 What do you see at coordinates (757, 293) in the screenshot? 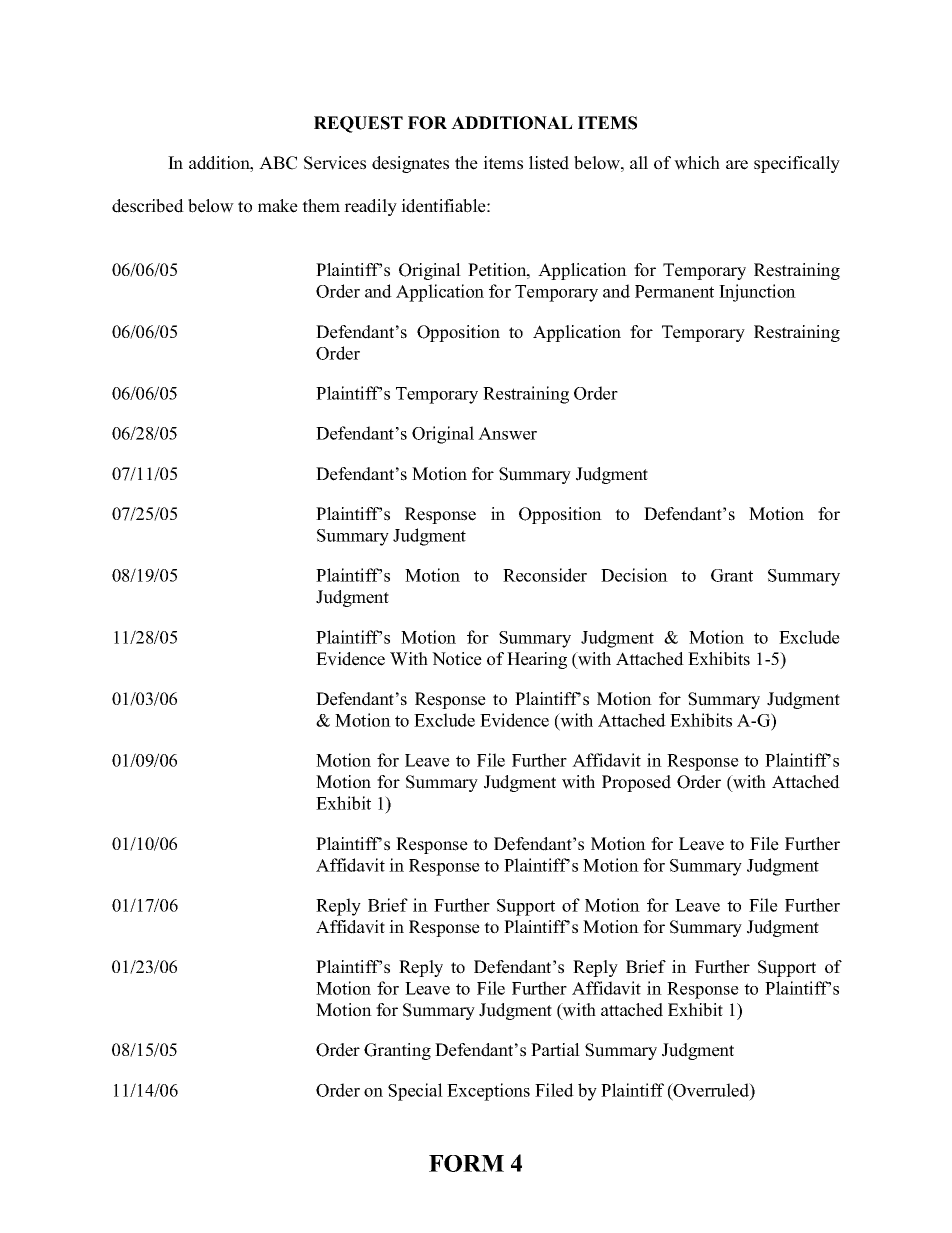
I see `Injunction` at bounding box center [757, 293].
